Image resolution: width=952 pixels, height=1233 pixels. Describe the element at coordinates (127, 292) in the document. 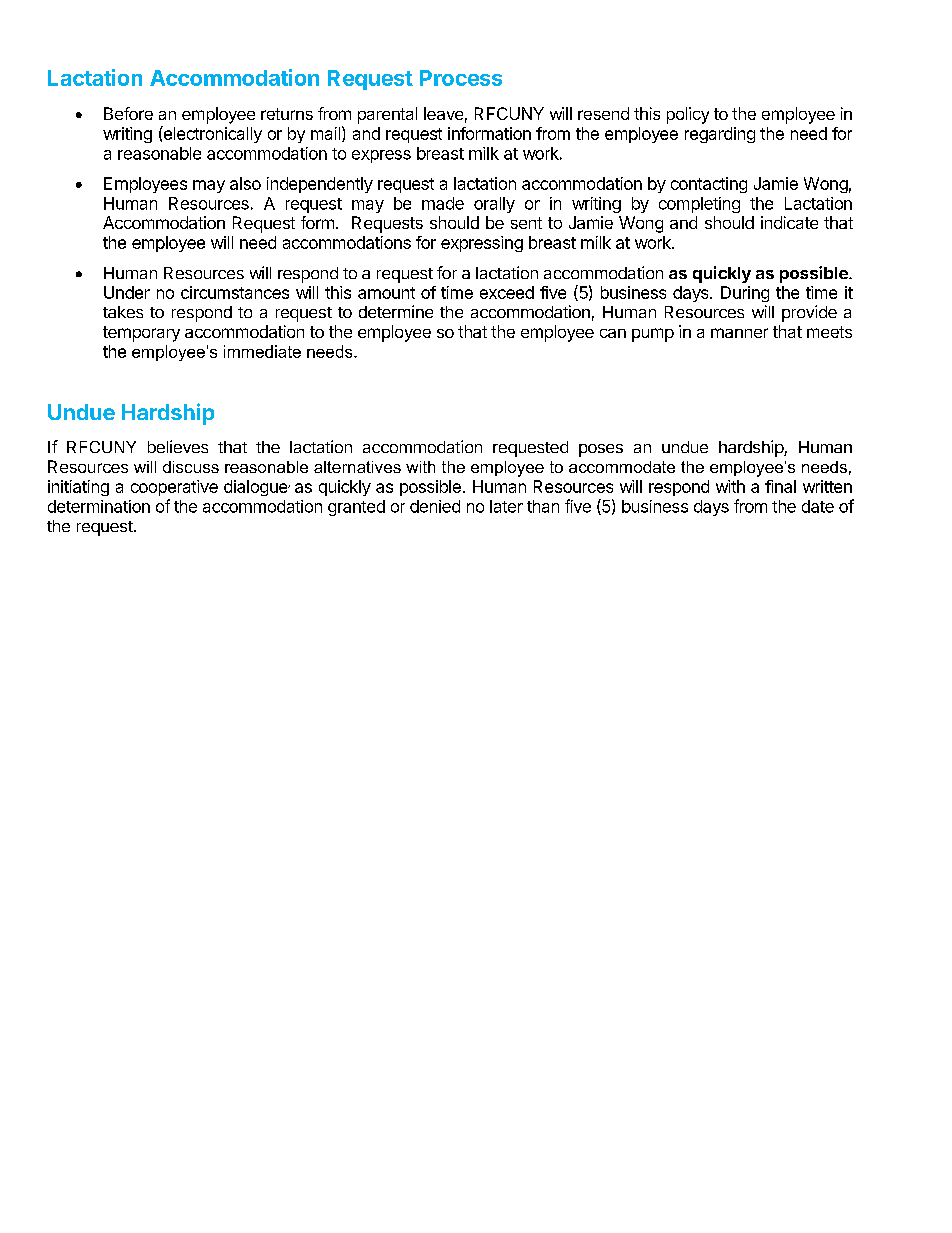

I see `Under` at that location.
